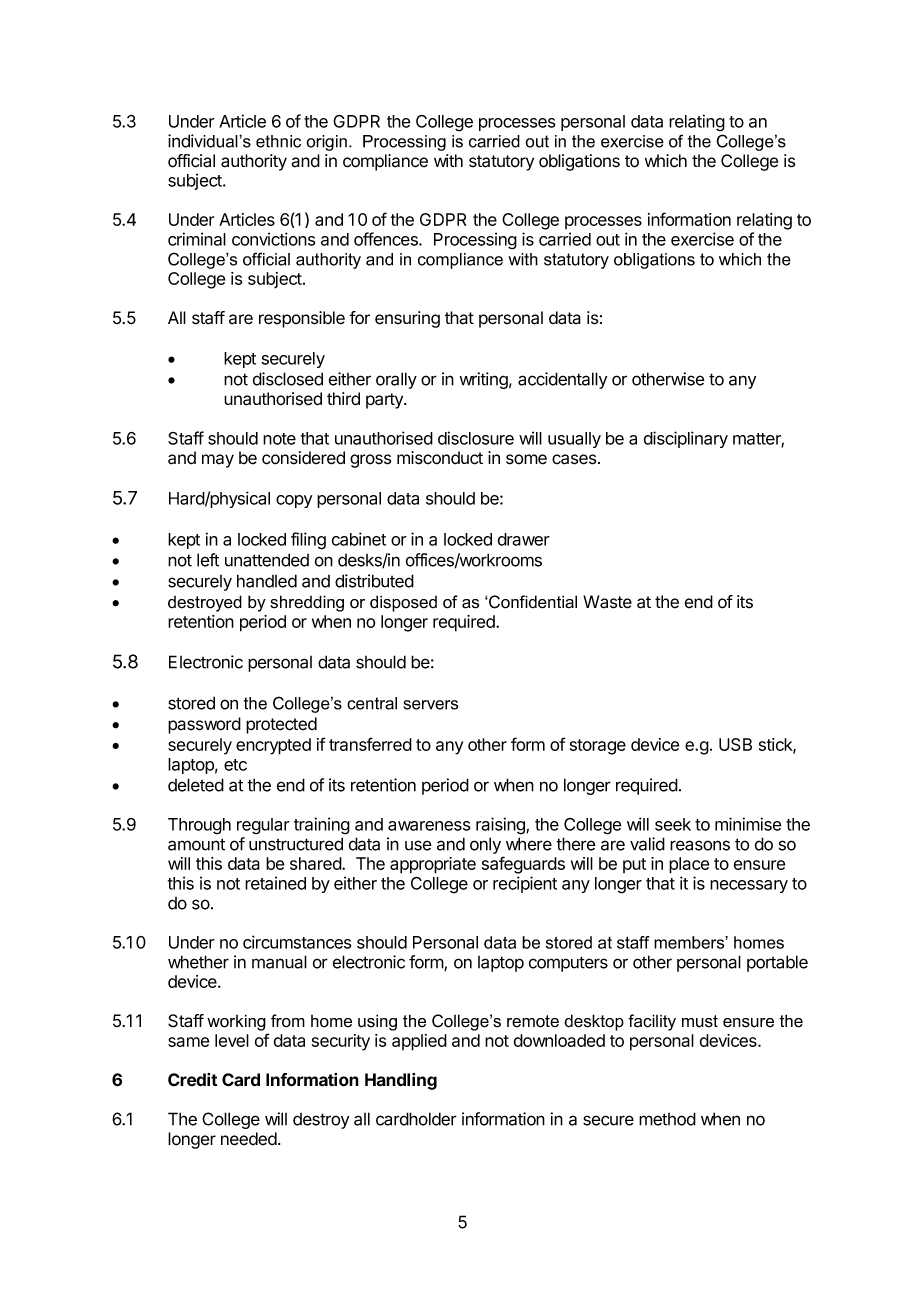 This page has width=924, height=1308. What do you see at coordinates (387, 239) in the page?
I see `offences` at bounding box center [387, 239].
